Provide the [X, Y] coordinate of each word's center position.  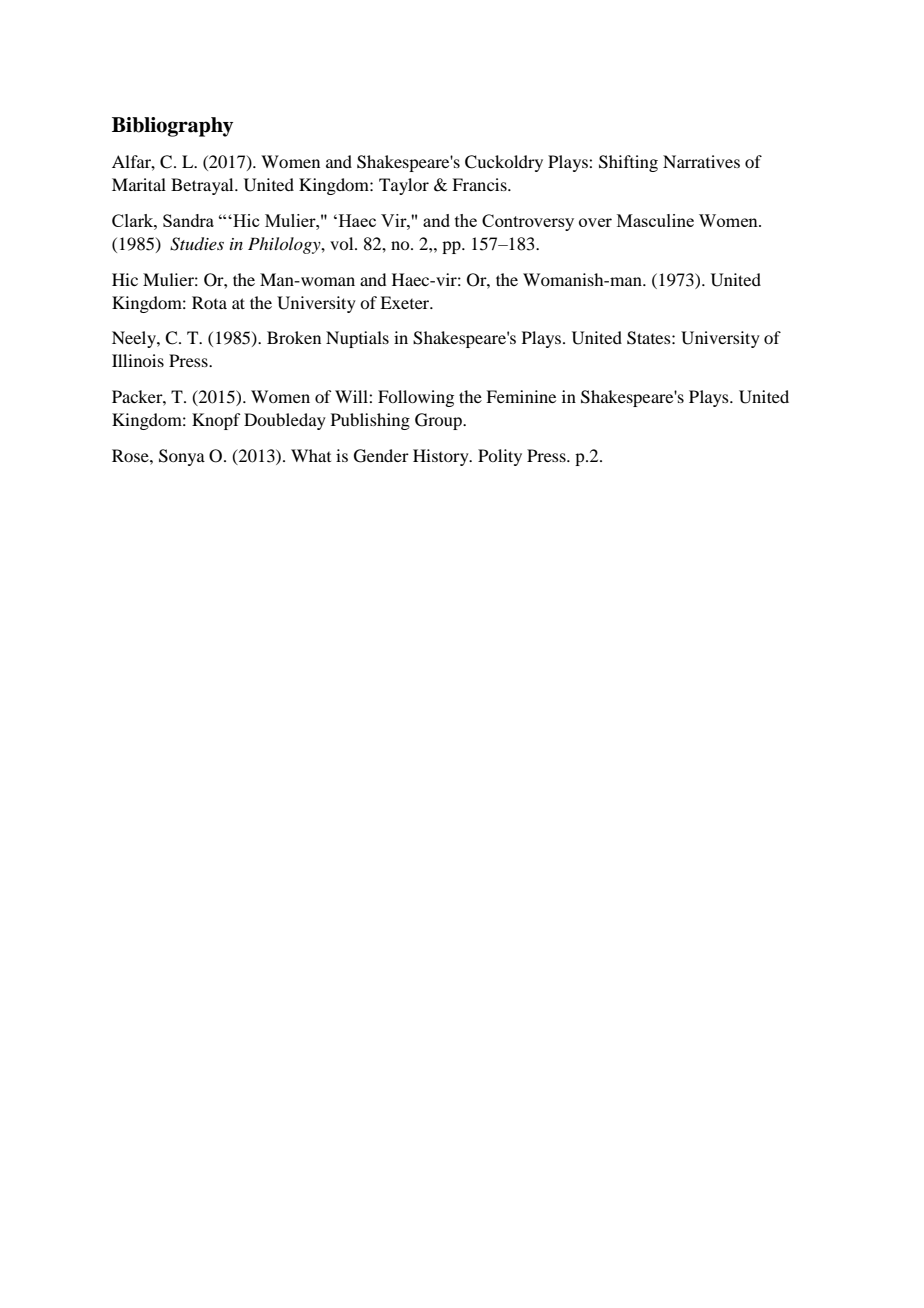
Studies [197, 244]
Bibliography [172, 127]
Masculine [655, 220]
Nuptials [357, 339]
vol [343, 243]
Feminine [521, 396]
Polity [500, 457]
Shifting [628, 163]
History [442, 457]
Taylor [404, 186]
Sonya [182, 457]
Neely [135, 339]
